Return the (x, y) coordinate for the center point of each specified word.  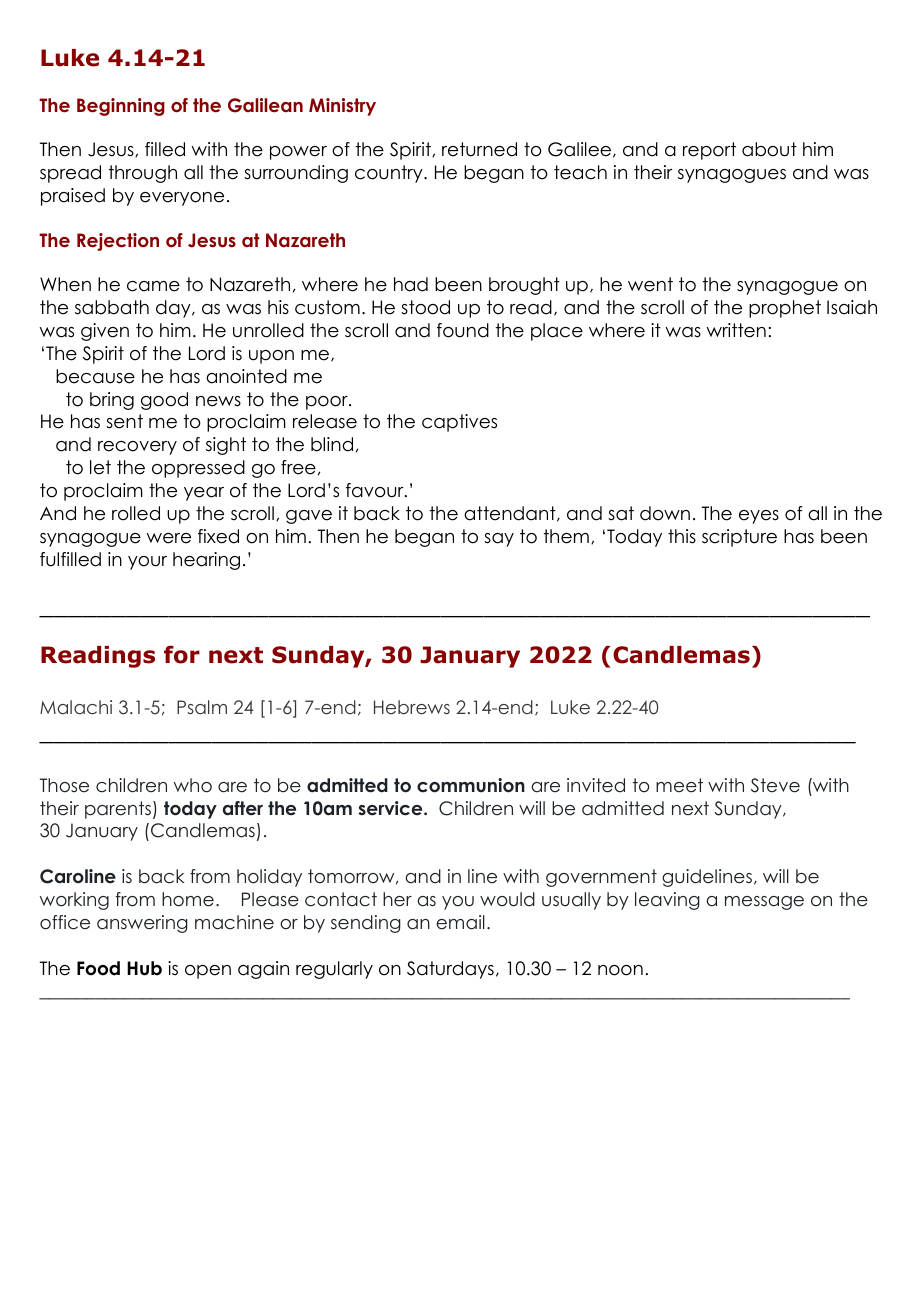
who (193, 785)
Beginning (121, 107)
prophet (785, 309)
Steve (775, 785)
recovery (137, 448)
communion (471, 785)
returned (479, 149)
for (182, 654)
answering (142, 924)
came (153, 286)
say (499, 540)
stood (425, 307)
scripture (739, 538)
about (769, 149)
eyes (759, 517)
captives (459, 423)
